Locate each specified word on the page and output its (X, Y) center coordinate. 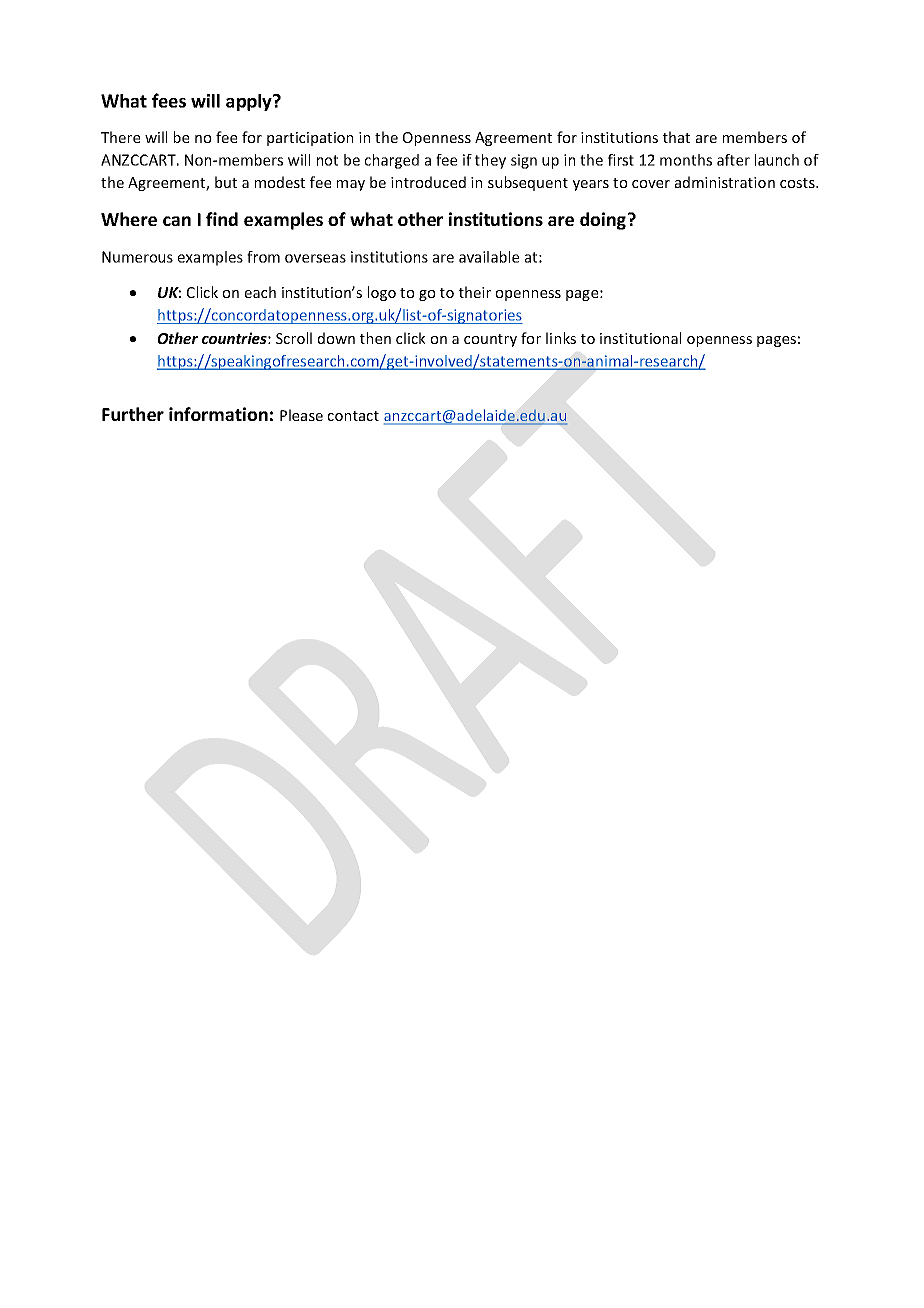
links (561, 338)
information (218, 414)
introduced (428, 182)
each (260, 292)
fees (169, 100)
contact (353, 416)
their (475, 292)
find (222, 219)
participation (310, 139)
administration (725, 182)
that (676, 137)
